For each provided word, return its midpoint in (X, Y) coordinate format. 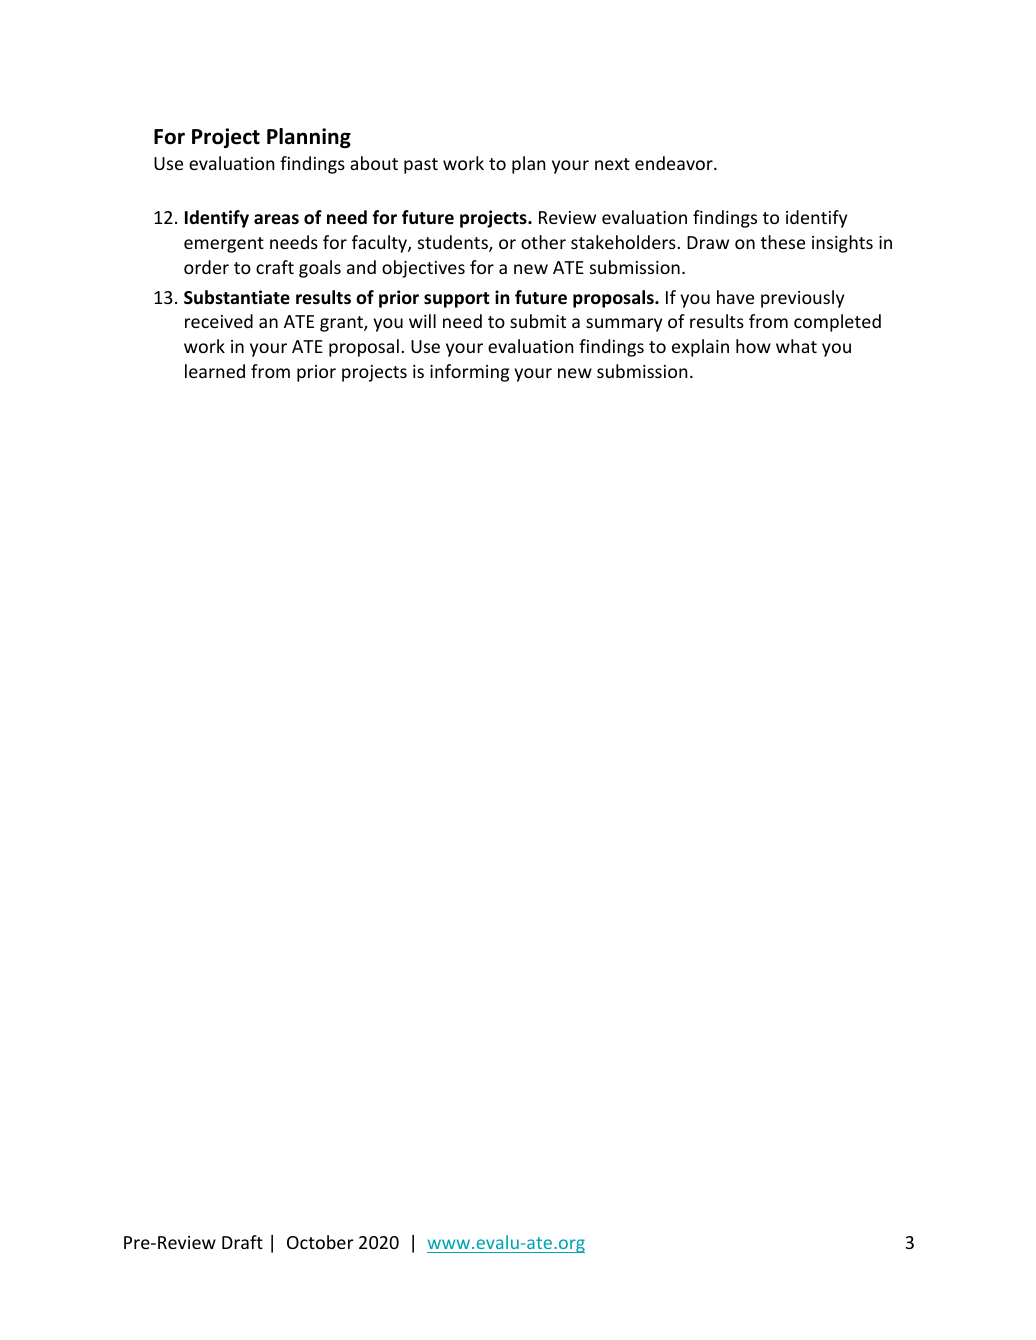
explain (700, 348)
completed (837, 323)
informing (469, 373)
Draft (242, 1242)
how (753, 346)
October (320, 1242)
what (796, 346)
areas (276, 219)
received (219, 321)
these (783, 242)
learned (215, 371)
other (543, 242)
